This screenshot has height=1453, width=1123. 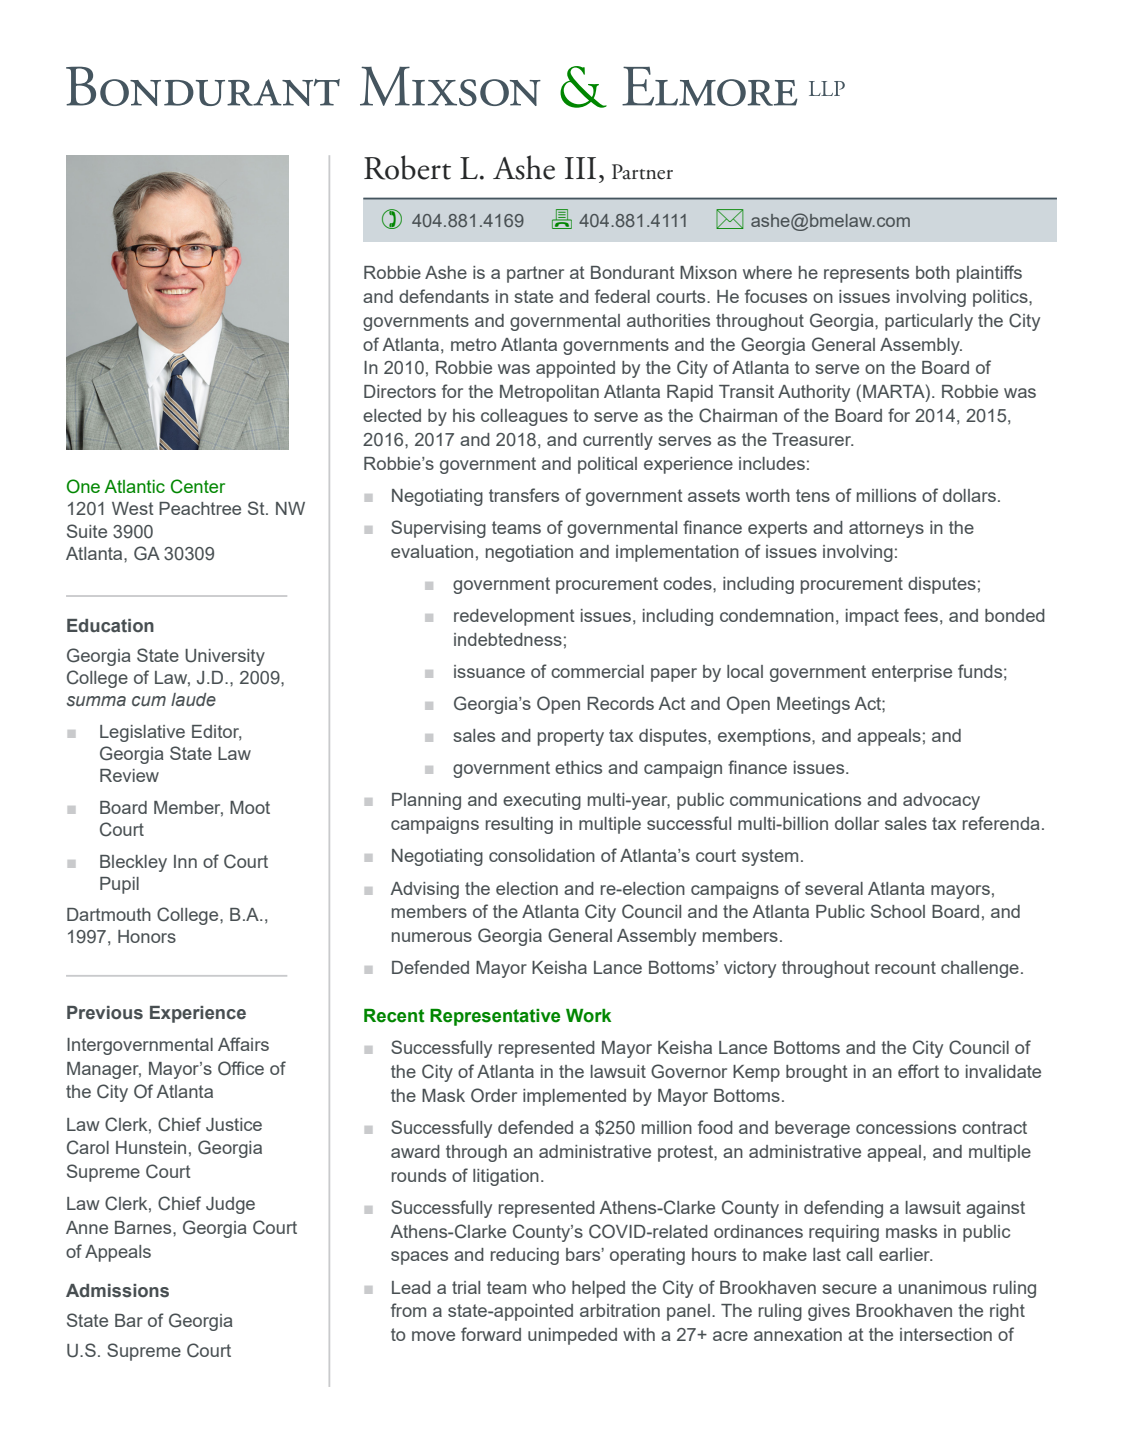 I want to click on advocacy, so click(x=941, y=801).
